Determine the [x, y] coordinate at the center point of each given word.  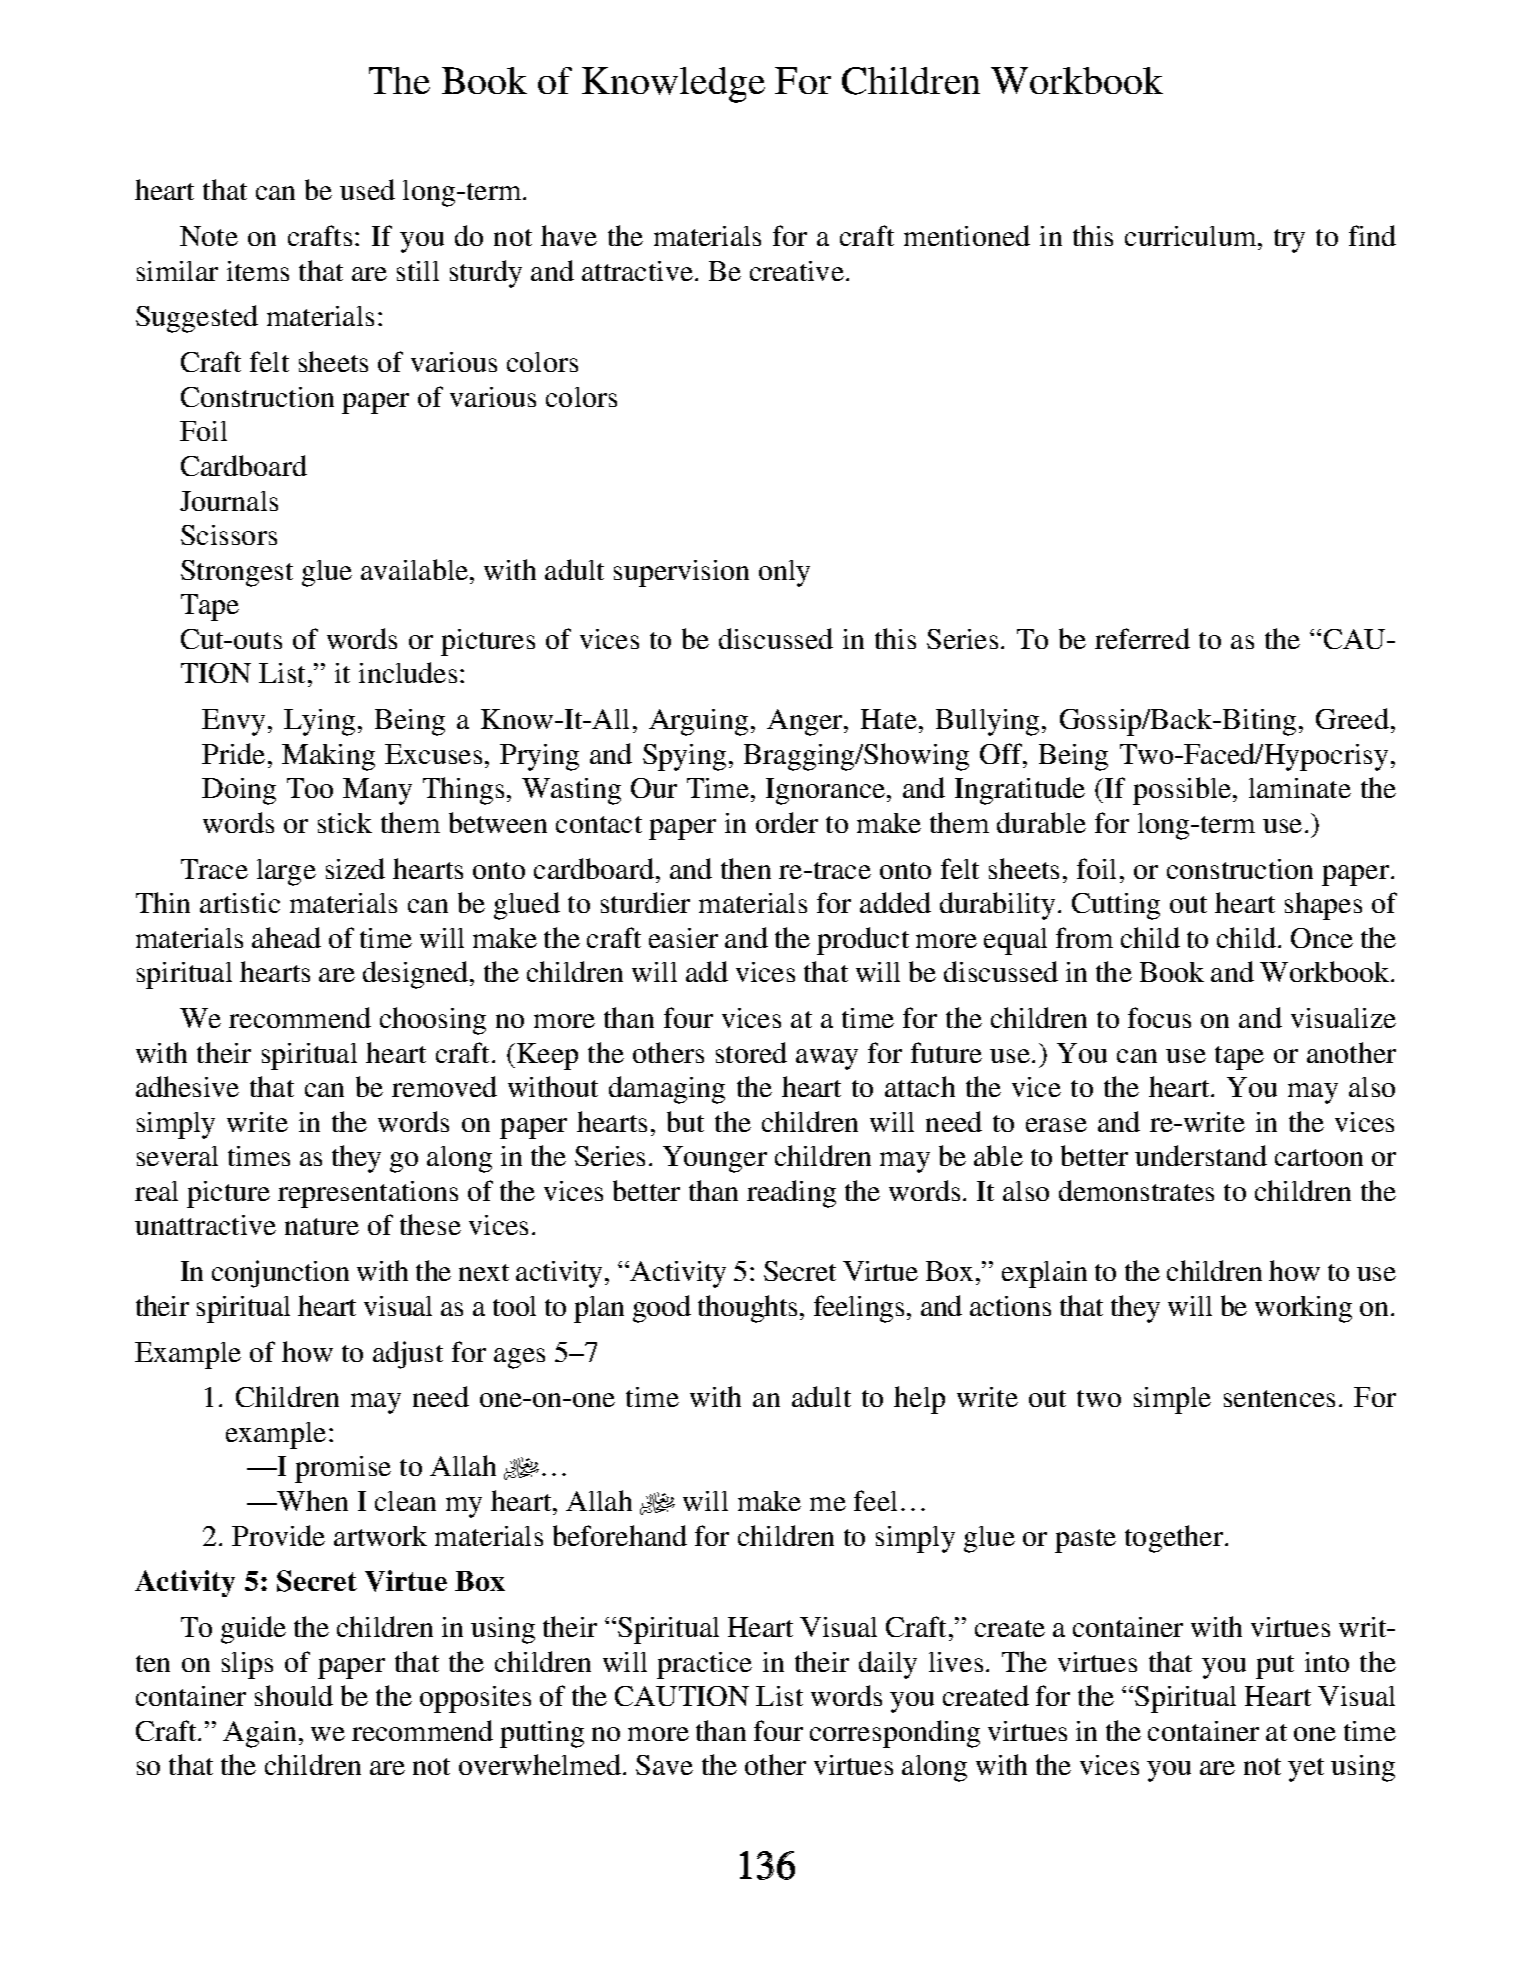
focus [1159, 1017]
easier [683, 938]
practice [704, 1665]
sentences [1279, 1398]
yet [1306, 1770]
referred [1142, 638]
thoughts [747, 1309]
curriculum [1192, 236]
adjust [408, 1355]
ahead [286, 937]
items [258, 271]
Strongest [237, 573]
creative [797, 271]
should [294, 1695]
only [784, 573]
